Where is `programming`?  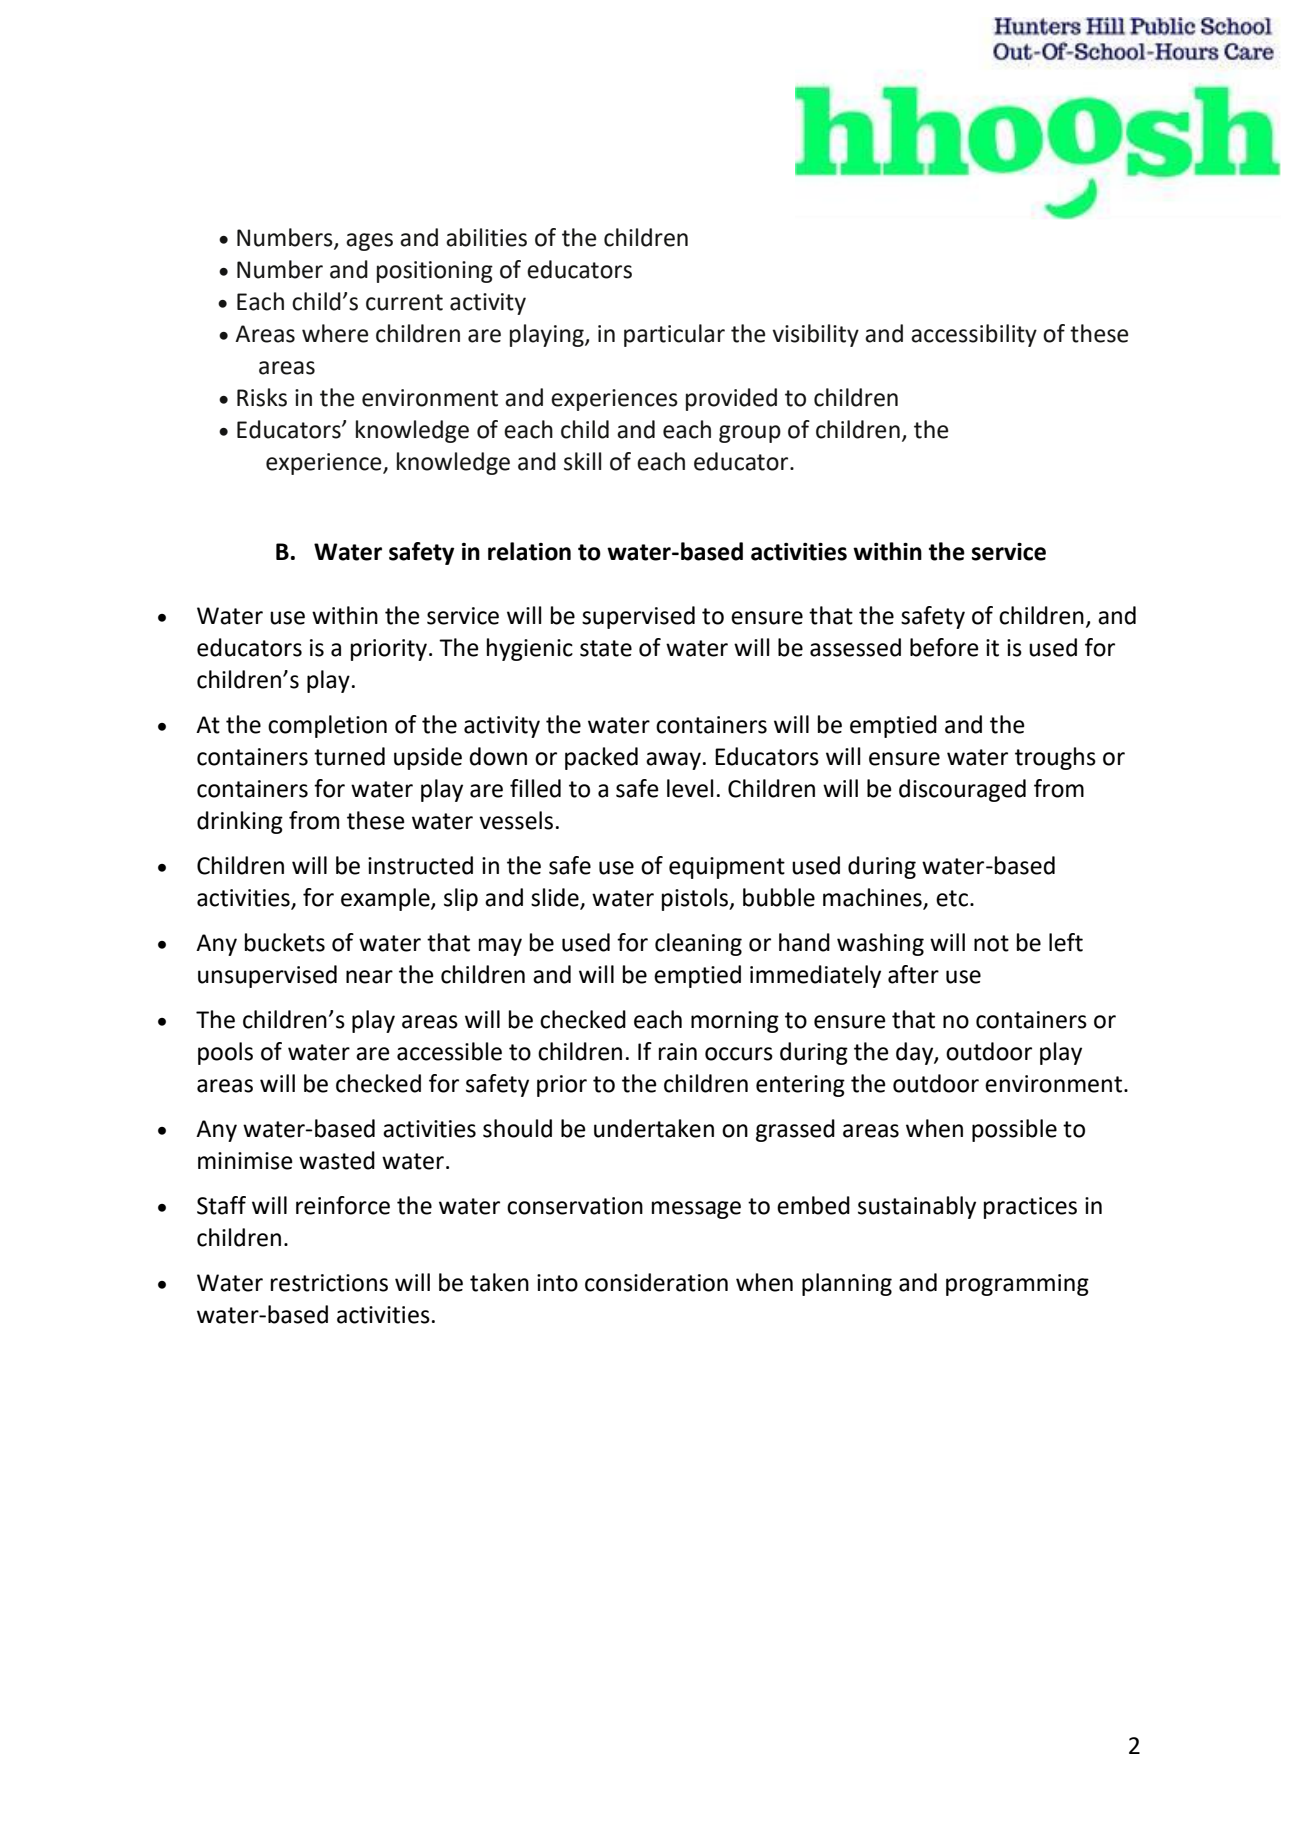 programming is located at coordinates (1017, 1285).
